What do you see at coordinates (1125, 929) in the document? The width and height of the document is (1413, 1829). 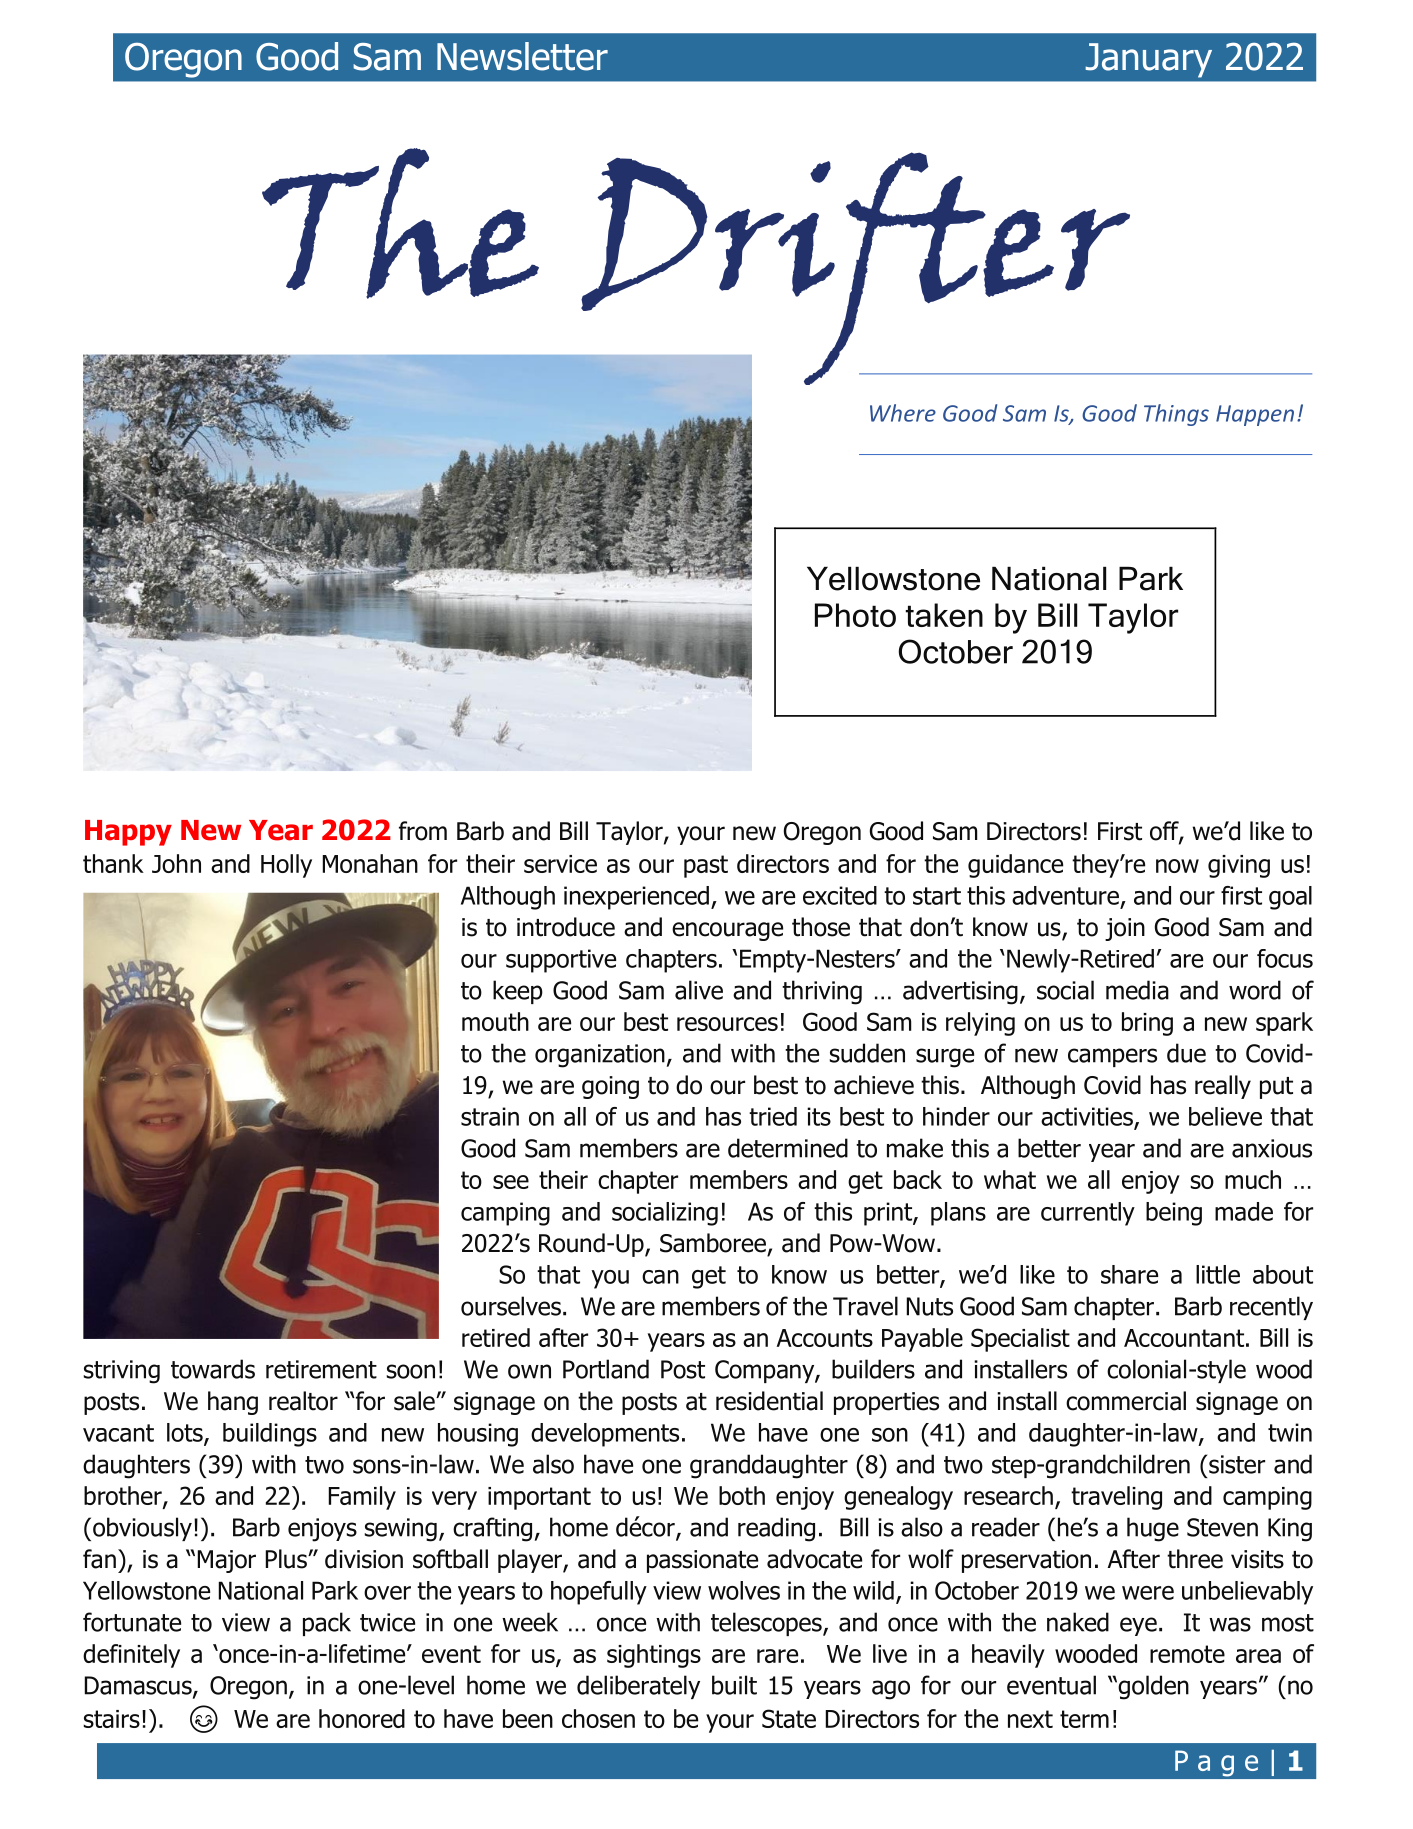 I see `join` at bounding box center [1125, 929].
